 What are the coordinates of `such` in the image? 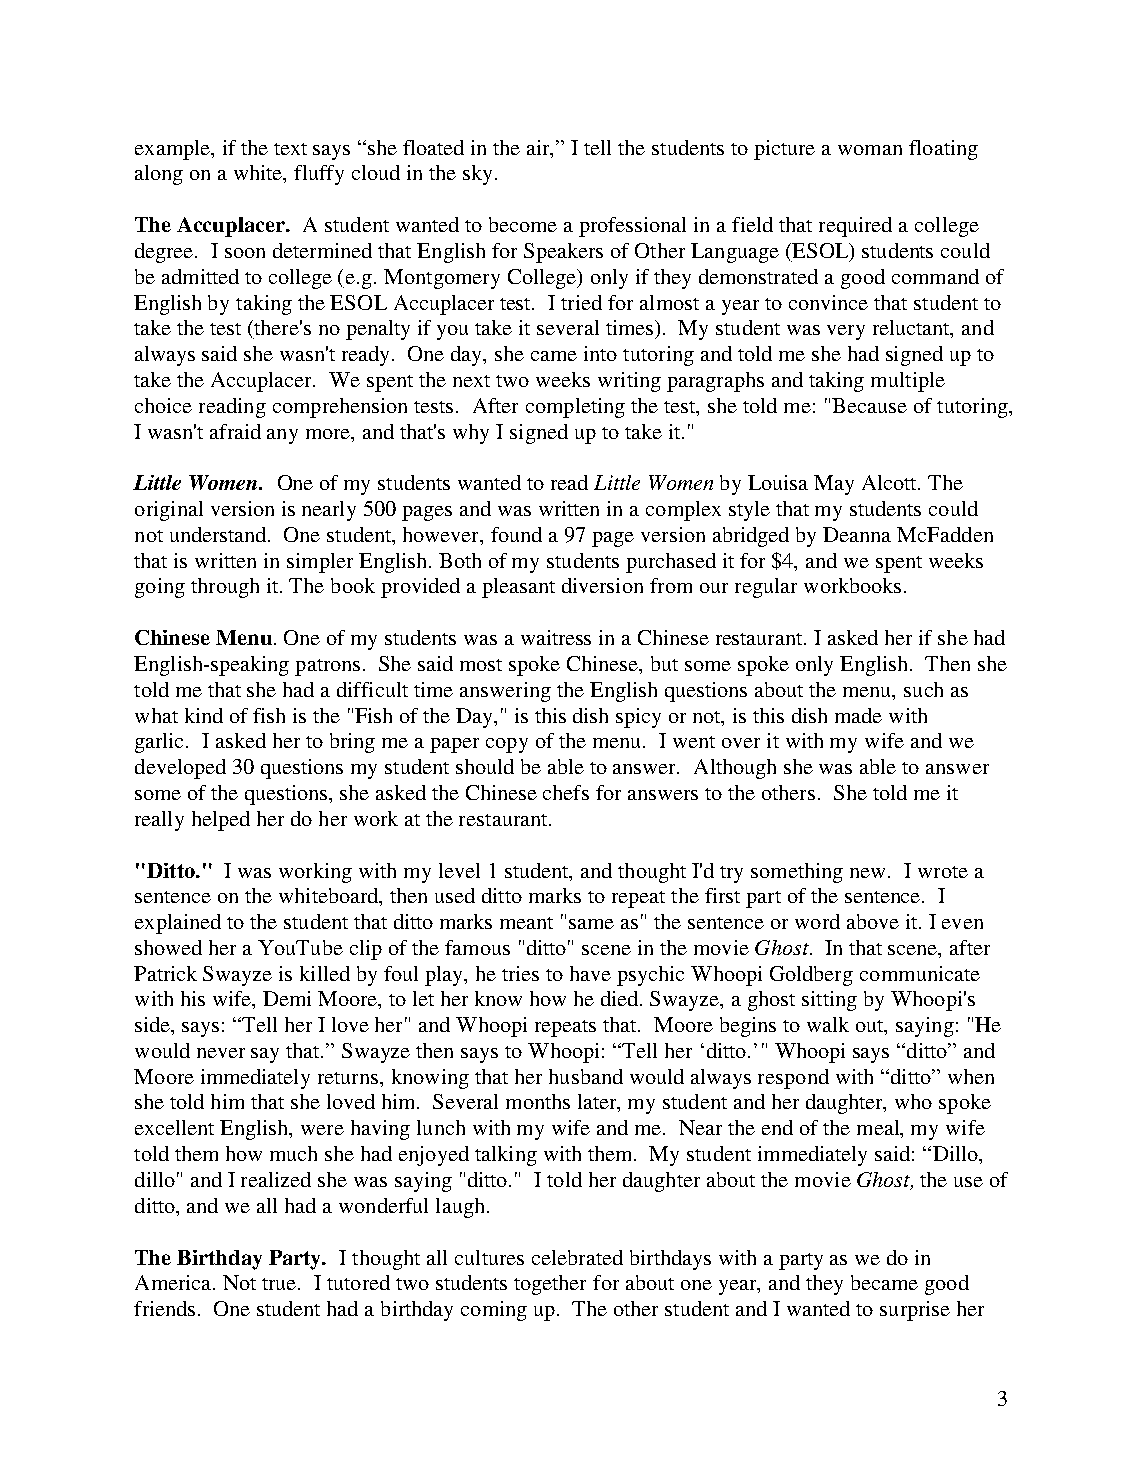 It's located at (923, 689).
